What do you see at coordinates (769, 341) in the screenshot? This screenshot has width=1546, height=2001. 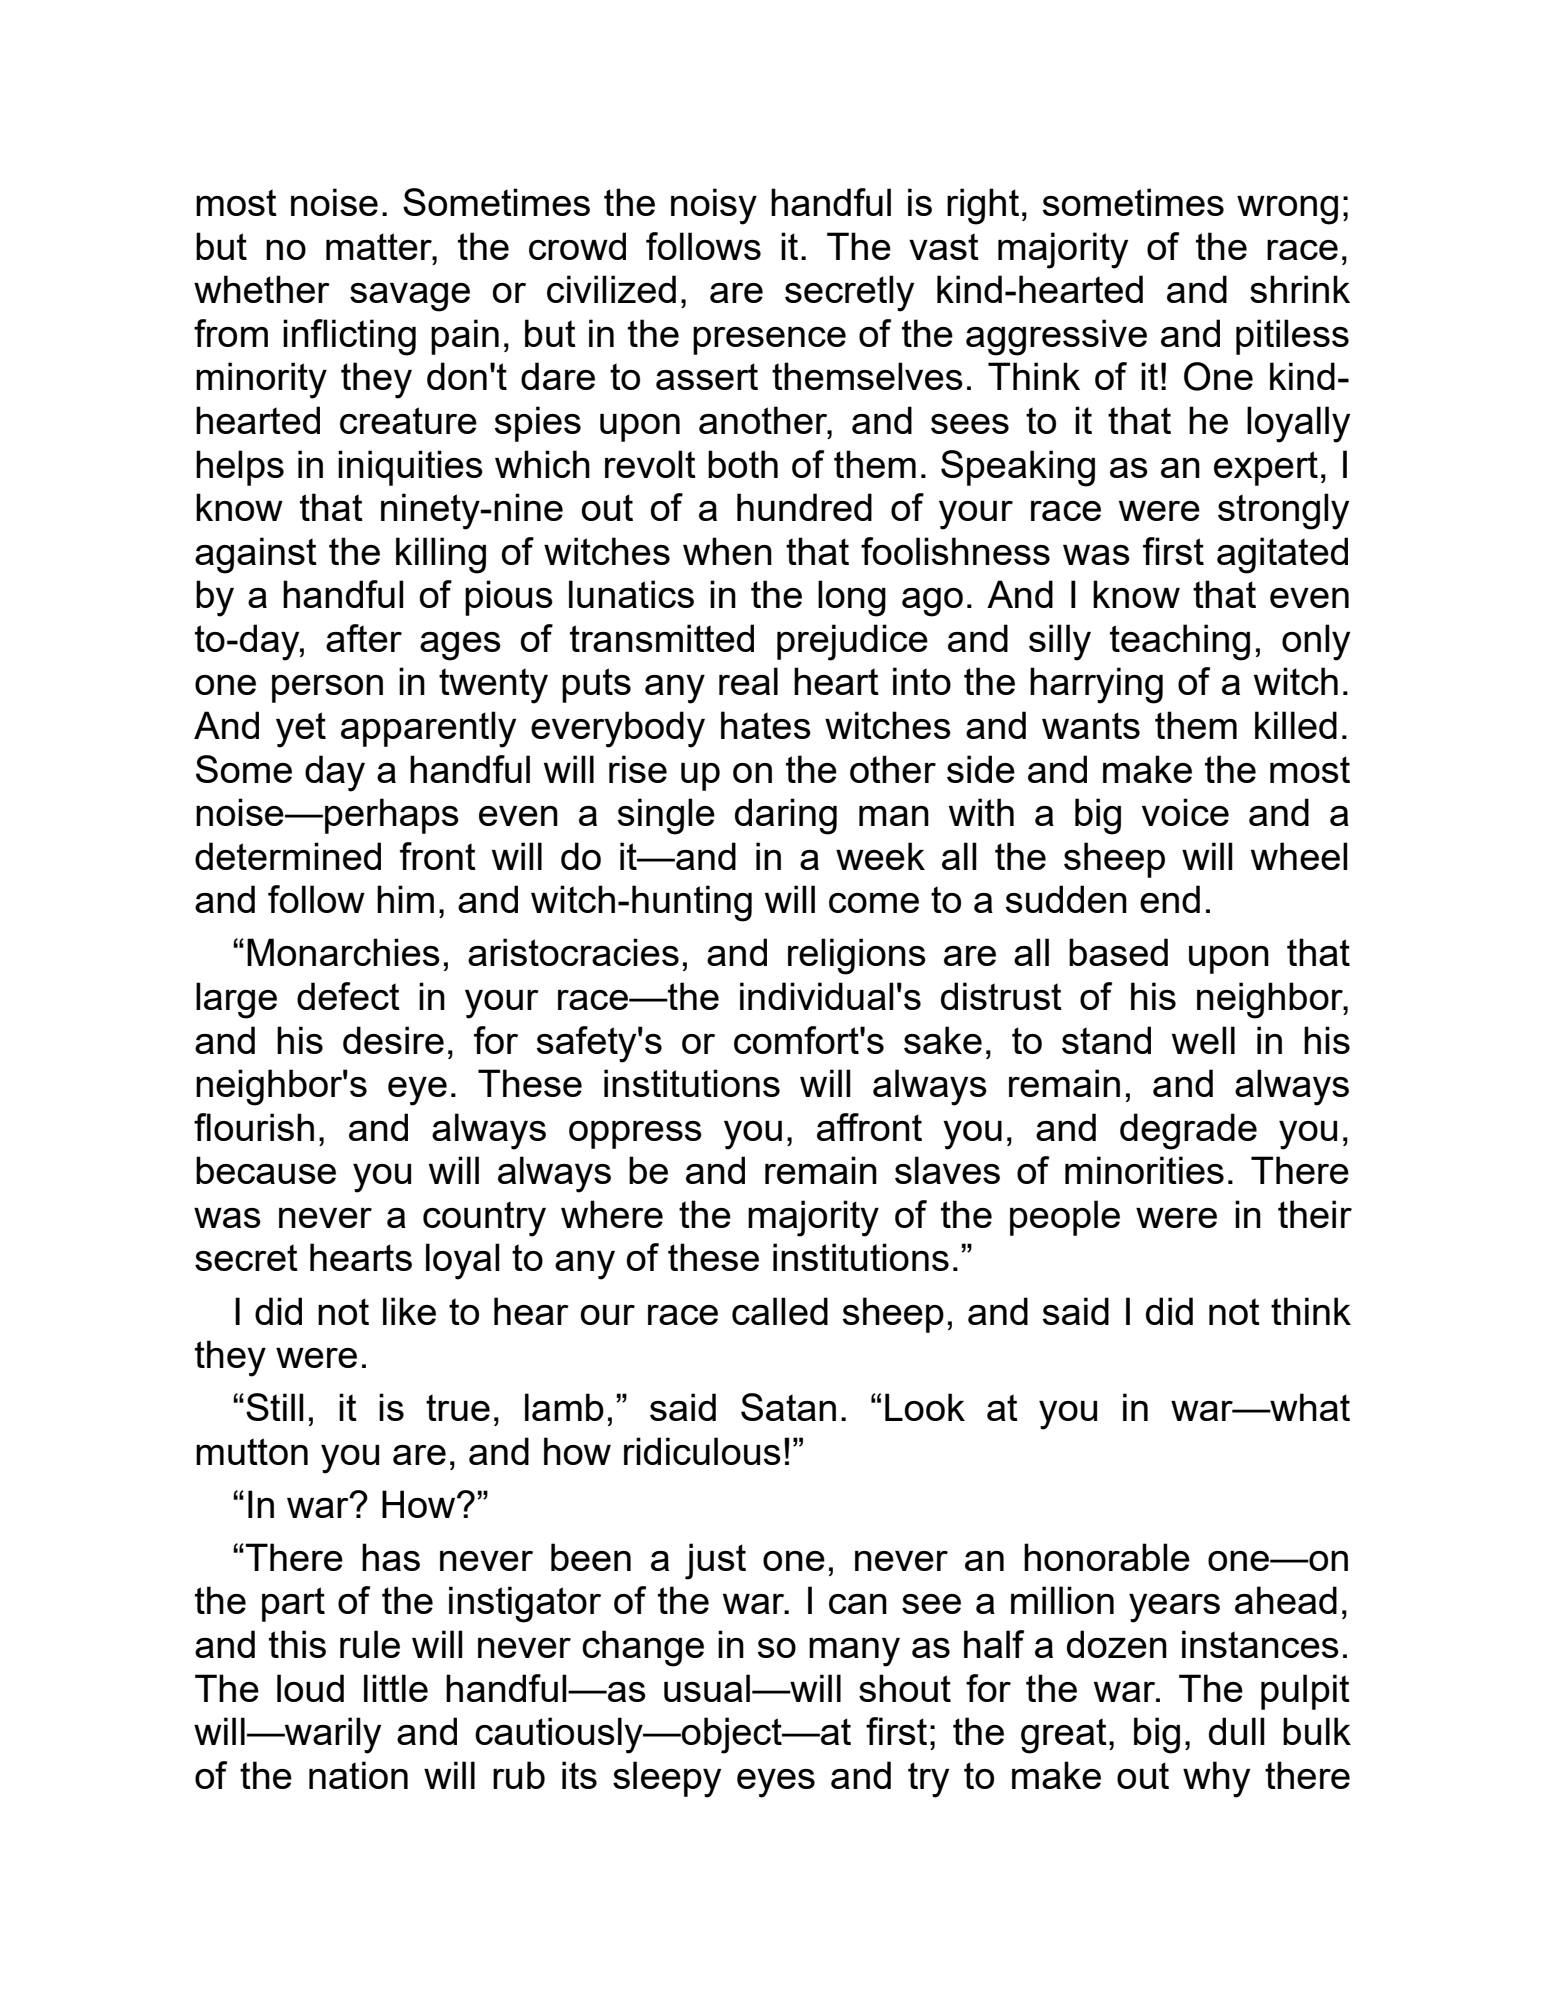 I see `presence` at bounding box center [769, 341].
